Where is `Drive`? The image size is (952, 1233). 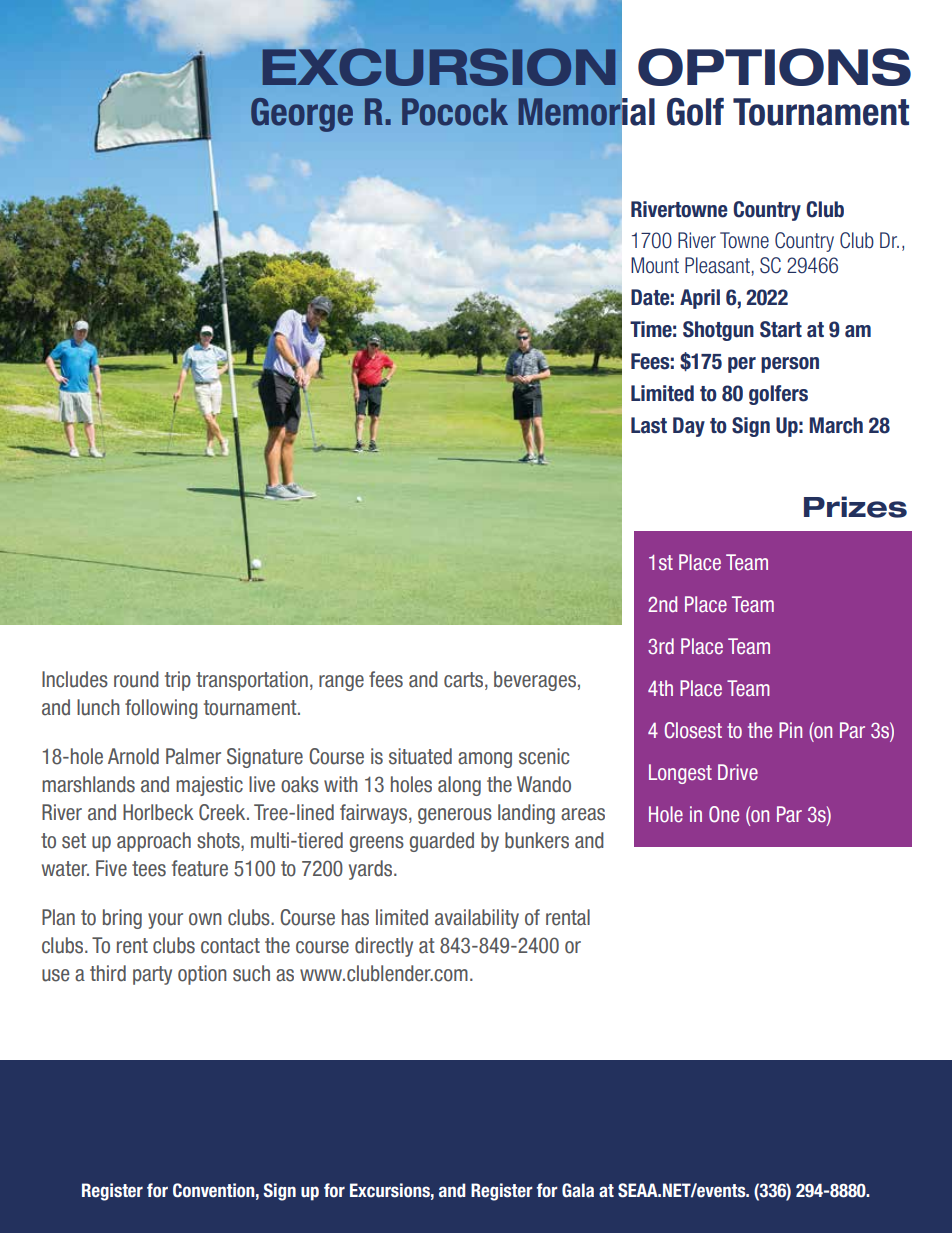 Drive is located at coordinates (738, 772).
